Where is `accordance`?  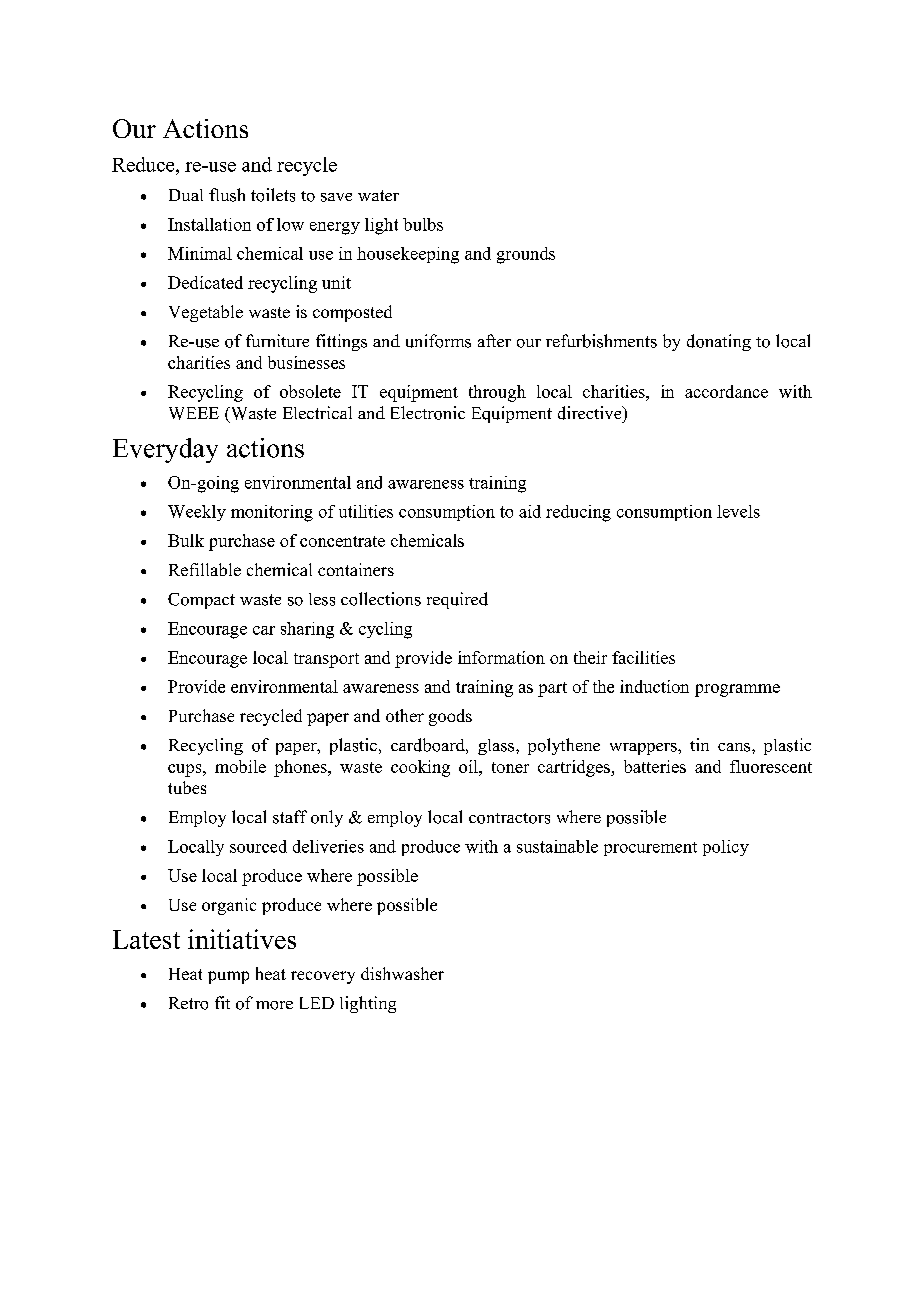
accordance is located at coordinates (726, 391).
